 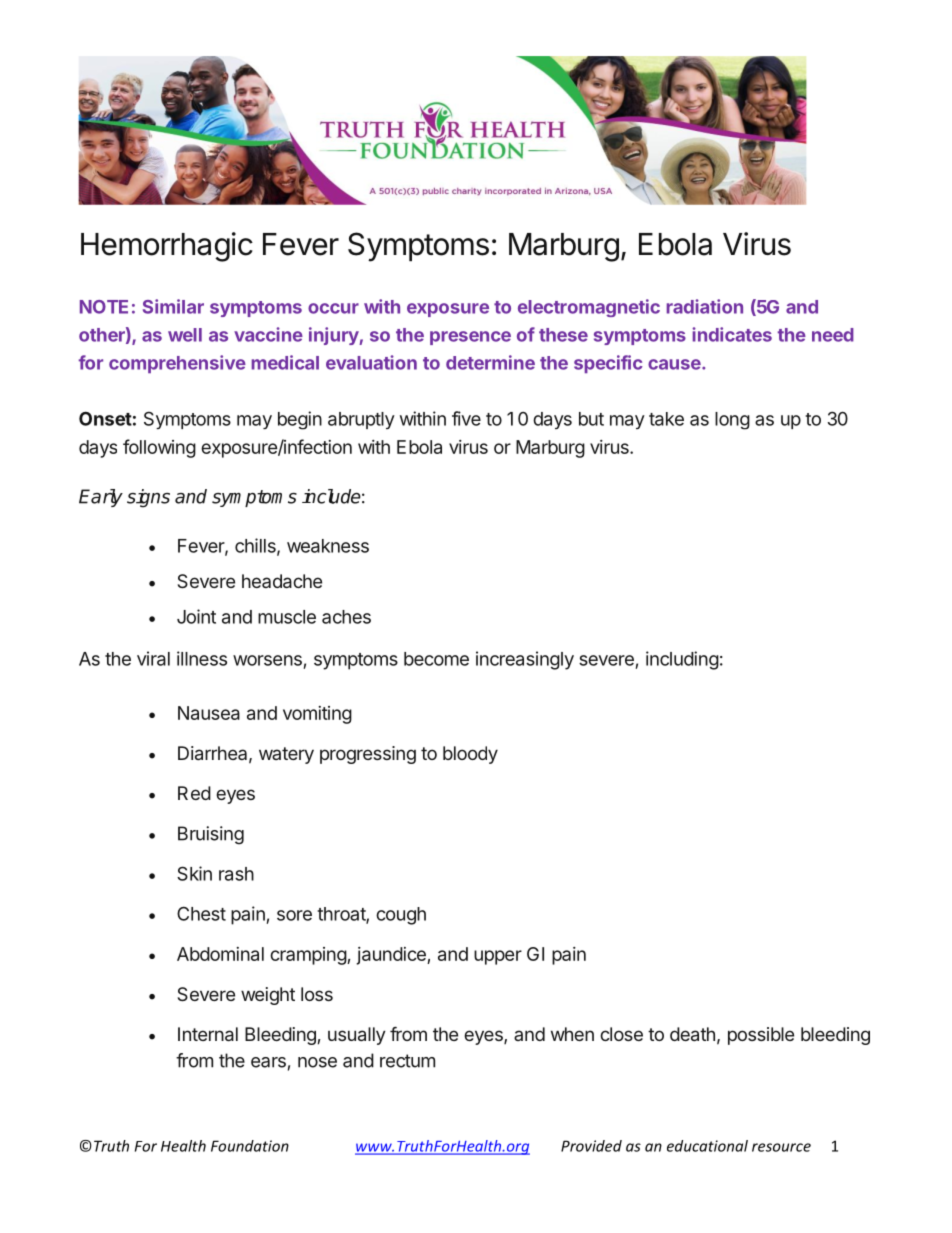 I want to click on Foundation, so click(x=250, y=1146).
